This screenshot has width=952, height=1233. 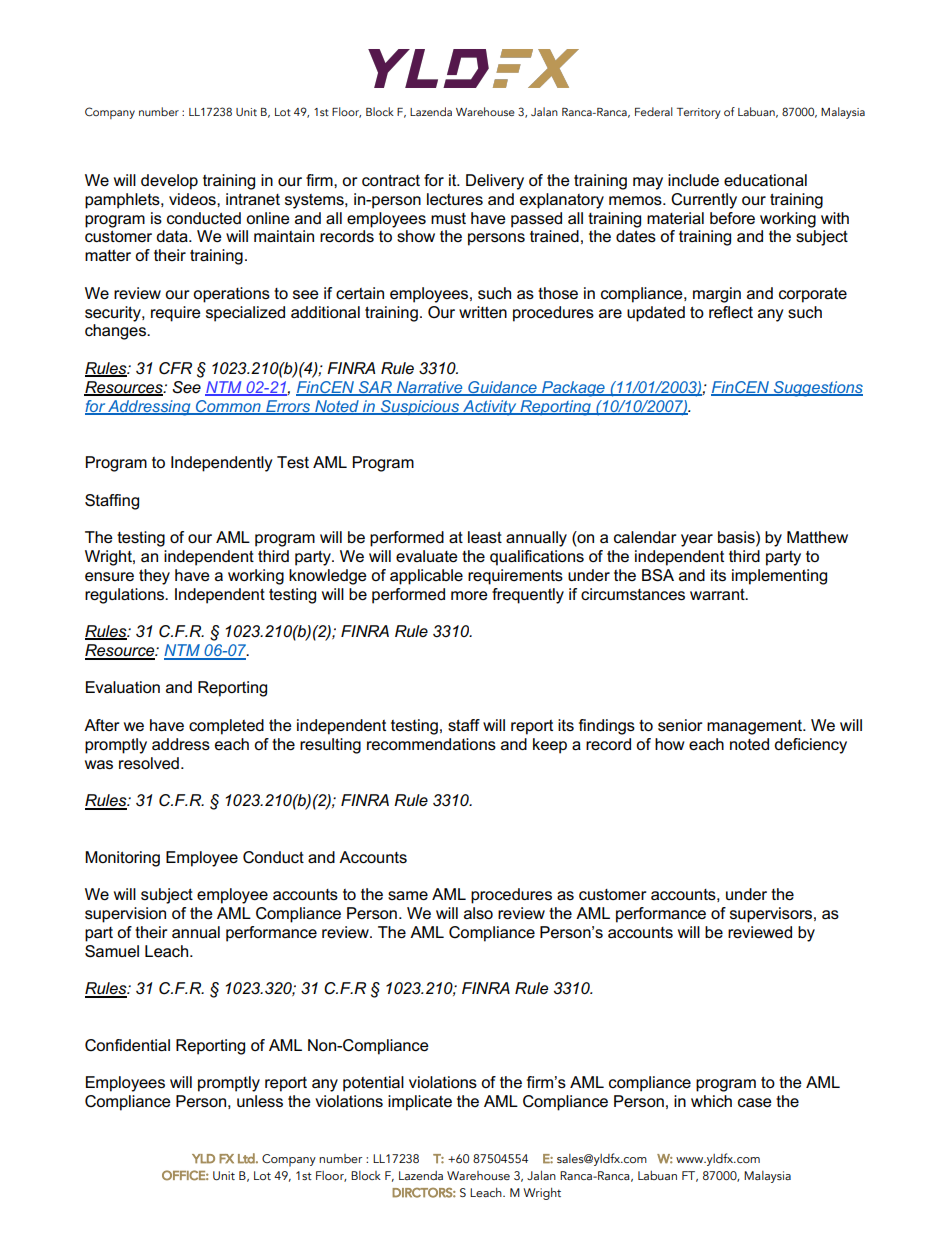 I want to click on Suggestions, so click(x=817, y=389).
